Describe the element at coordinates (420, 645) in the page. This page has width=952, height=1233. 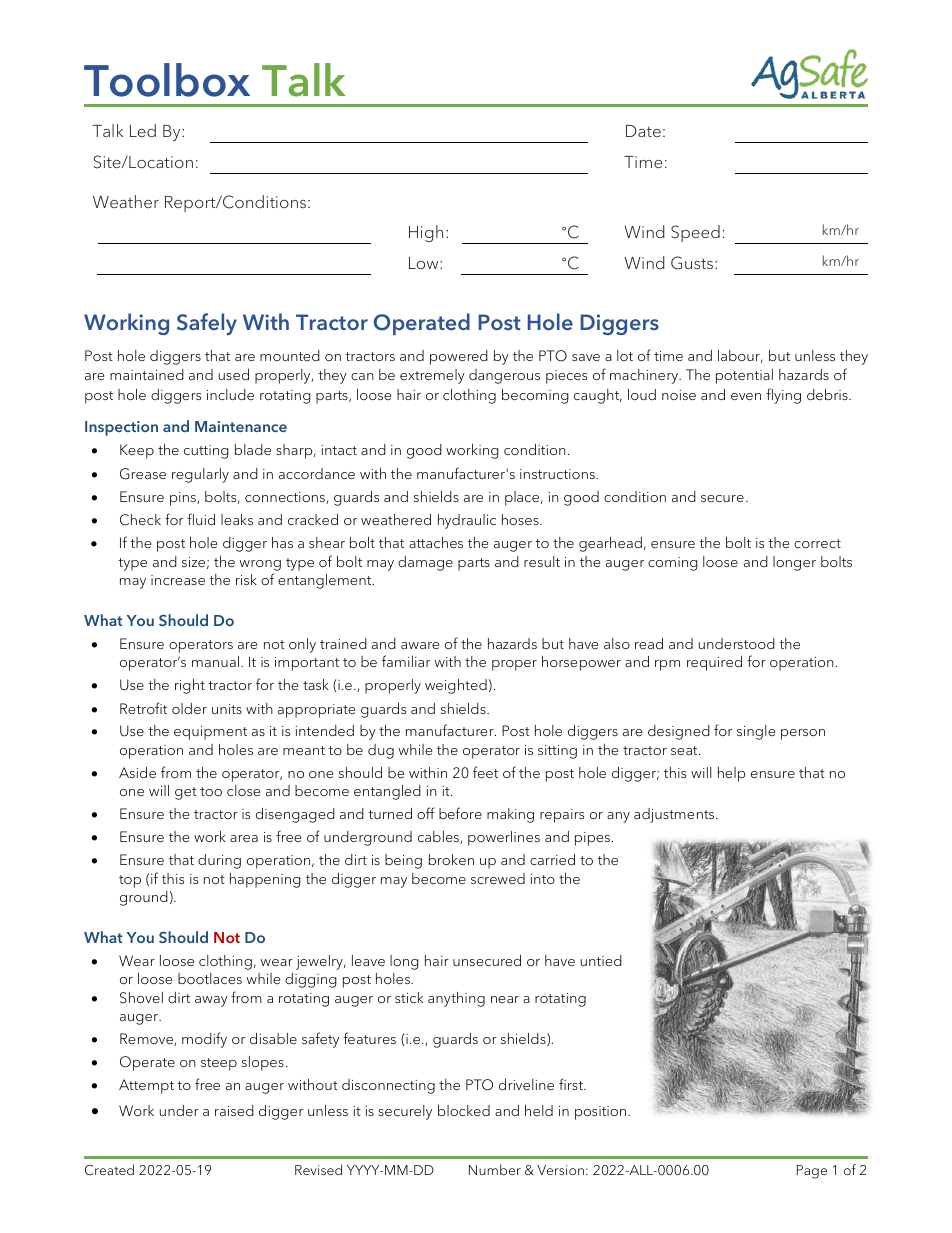
I see `aware` at that location.
